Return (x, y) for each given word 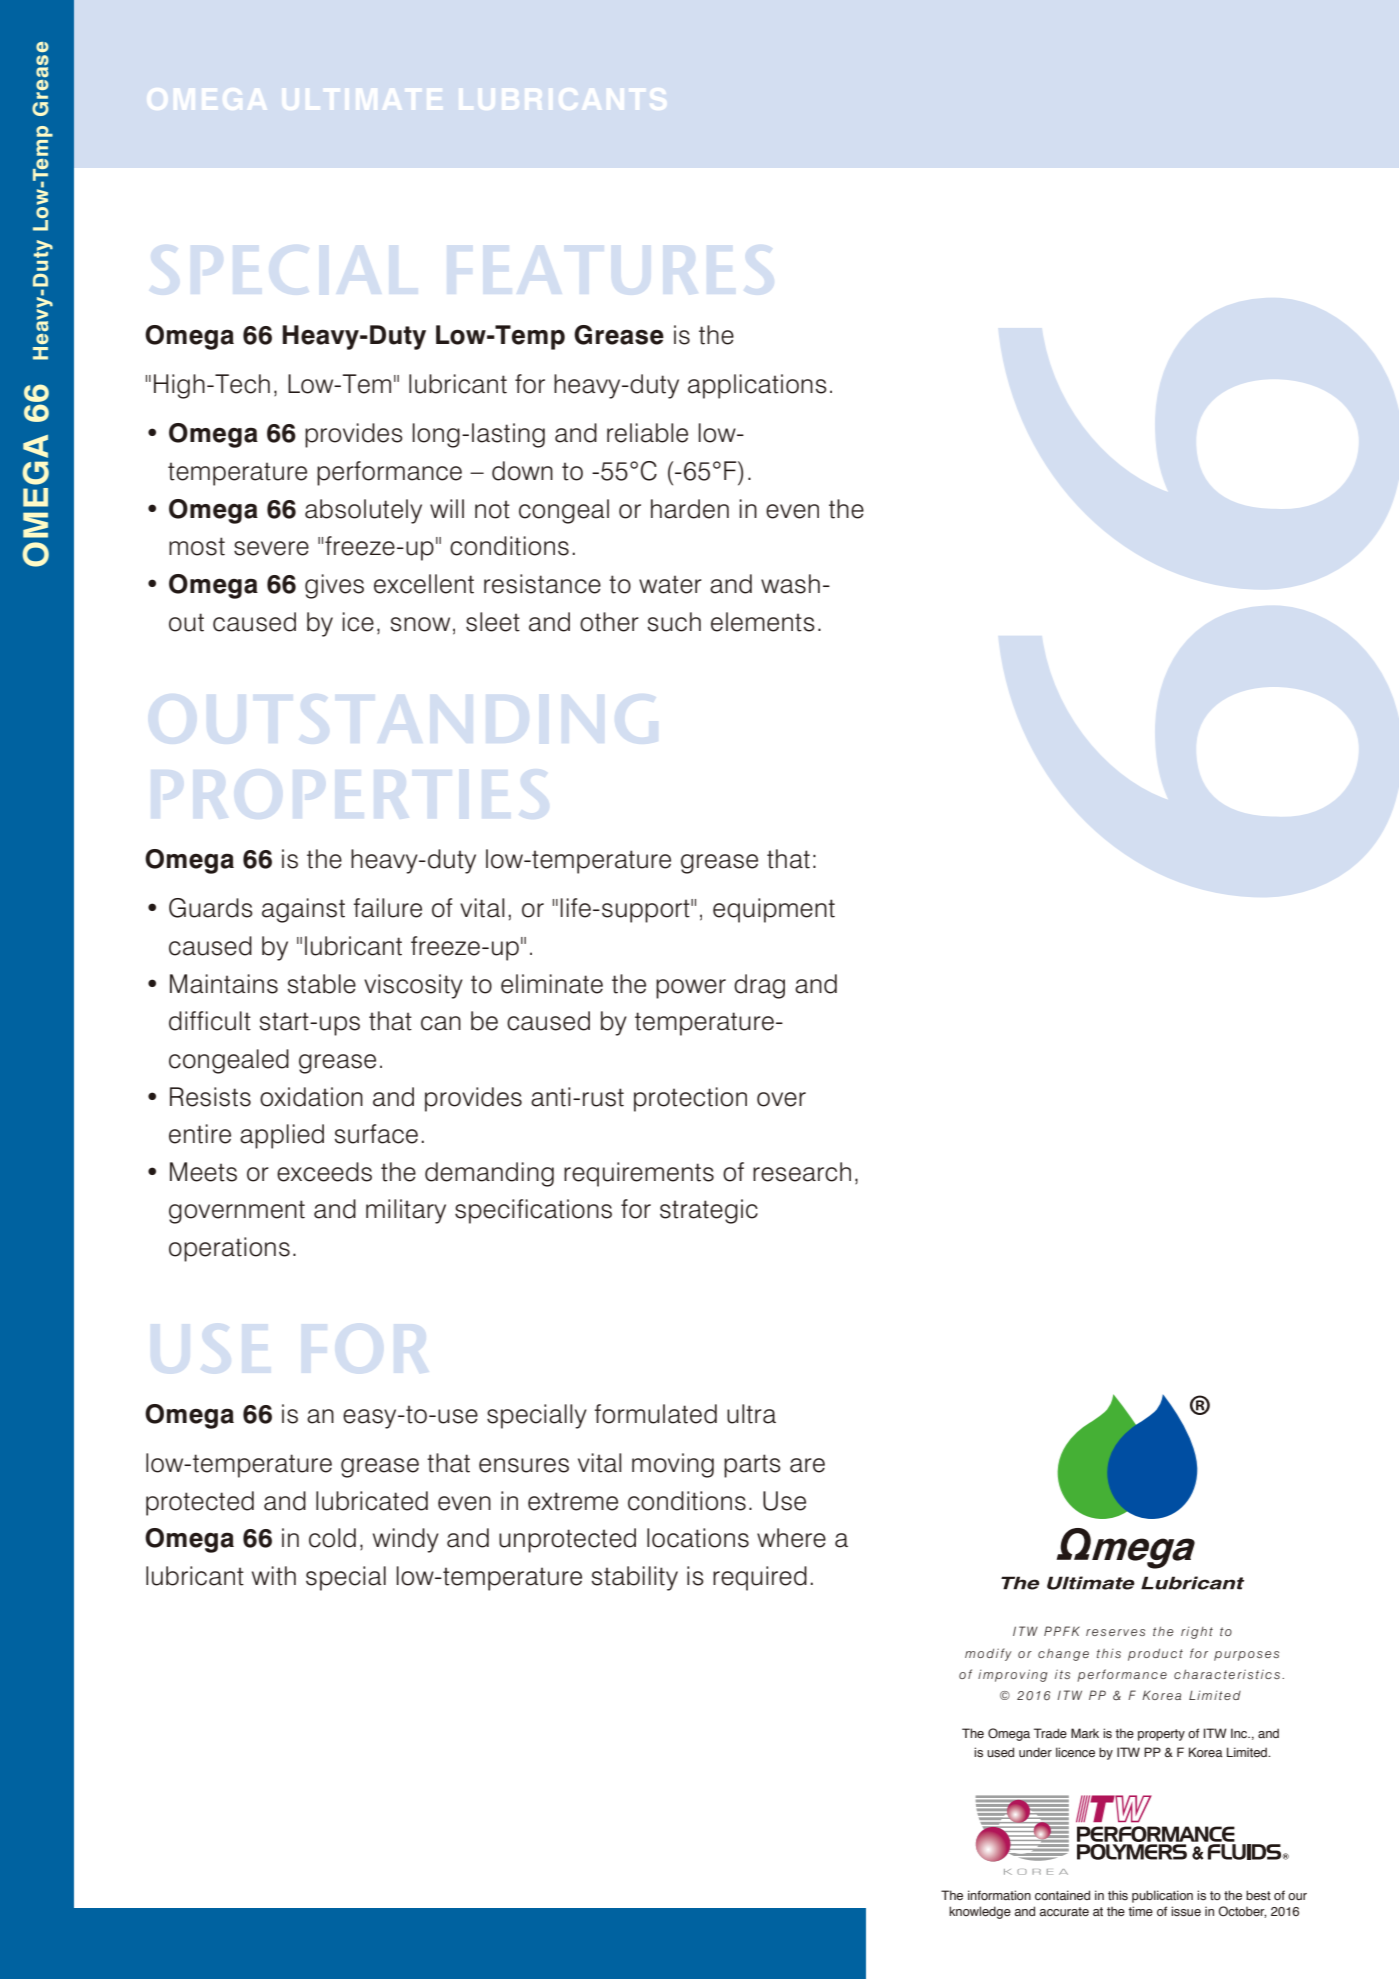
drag (759, 986)
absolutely (363, 511)
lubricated (372, 1501)
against (303, 910)
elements (763, 622)
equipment (774, 910)
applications (757, 386)
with (274, 1576)
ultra (751, 1414)
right (1197, 1633)
